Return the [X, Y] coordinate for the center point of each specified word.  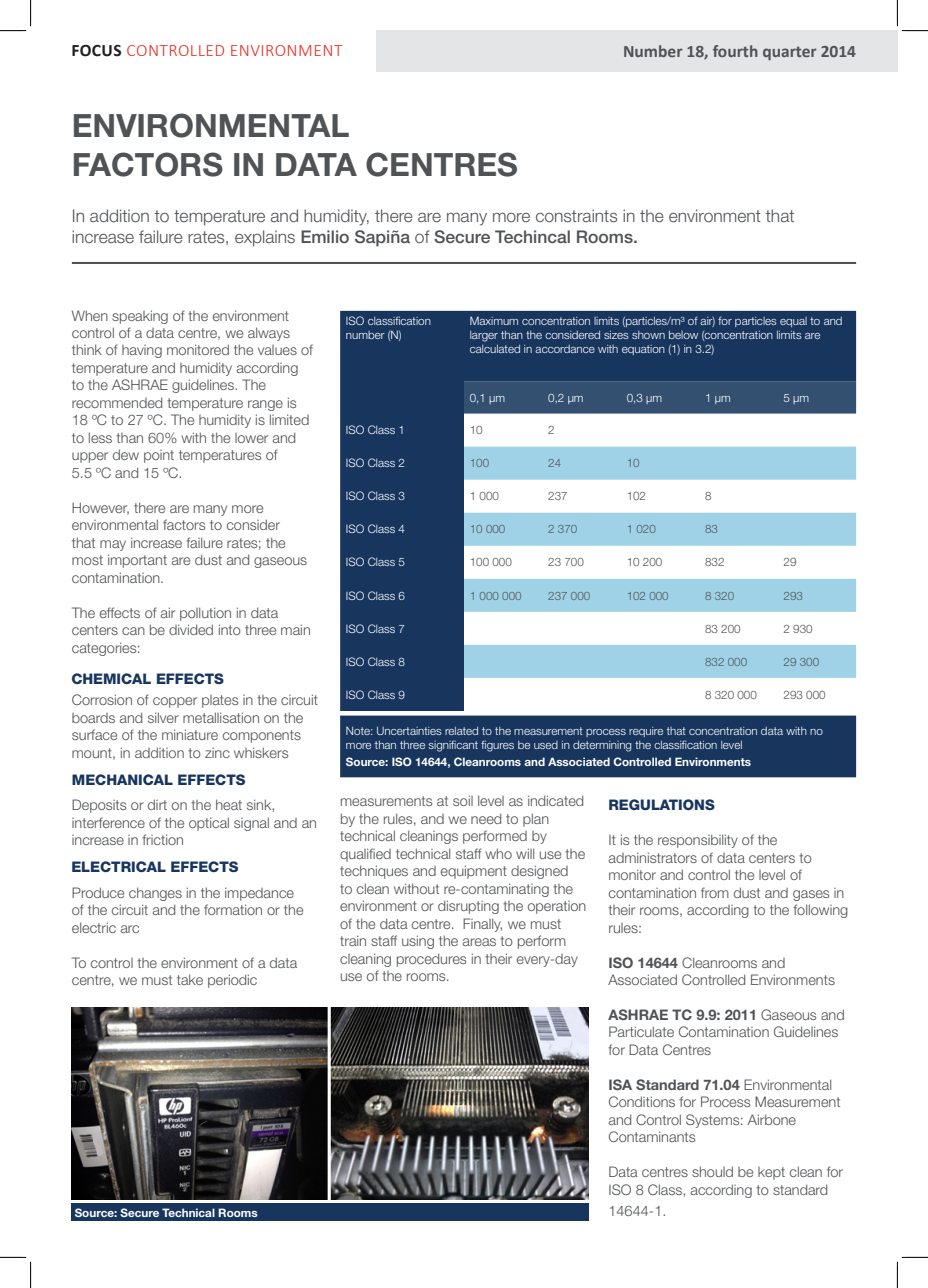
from [715, 892]
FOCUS [96, 51]
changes [155, 894]
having [142, 351]
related [461, 731]
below [683, 335]
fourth [735, 51]
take [190, 979]
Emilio [325, 236]
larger [484, 336]
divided [191, 629]
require [646, 732]
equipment [474, 872]
